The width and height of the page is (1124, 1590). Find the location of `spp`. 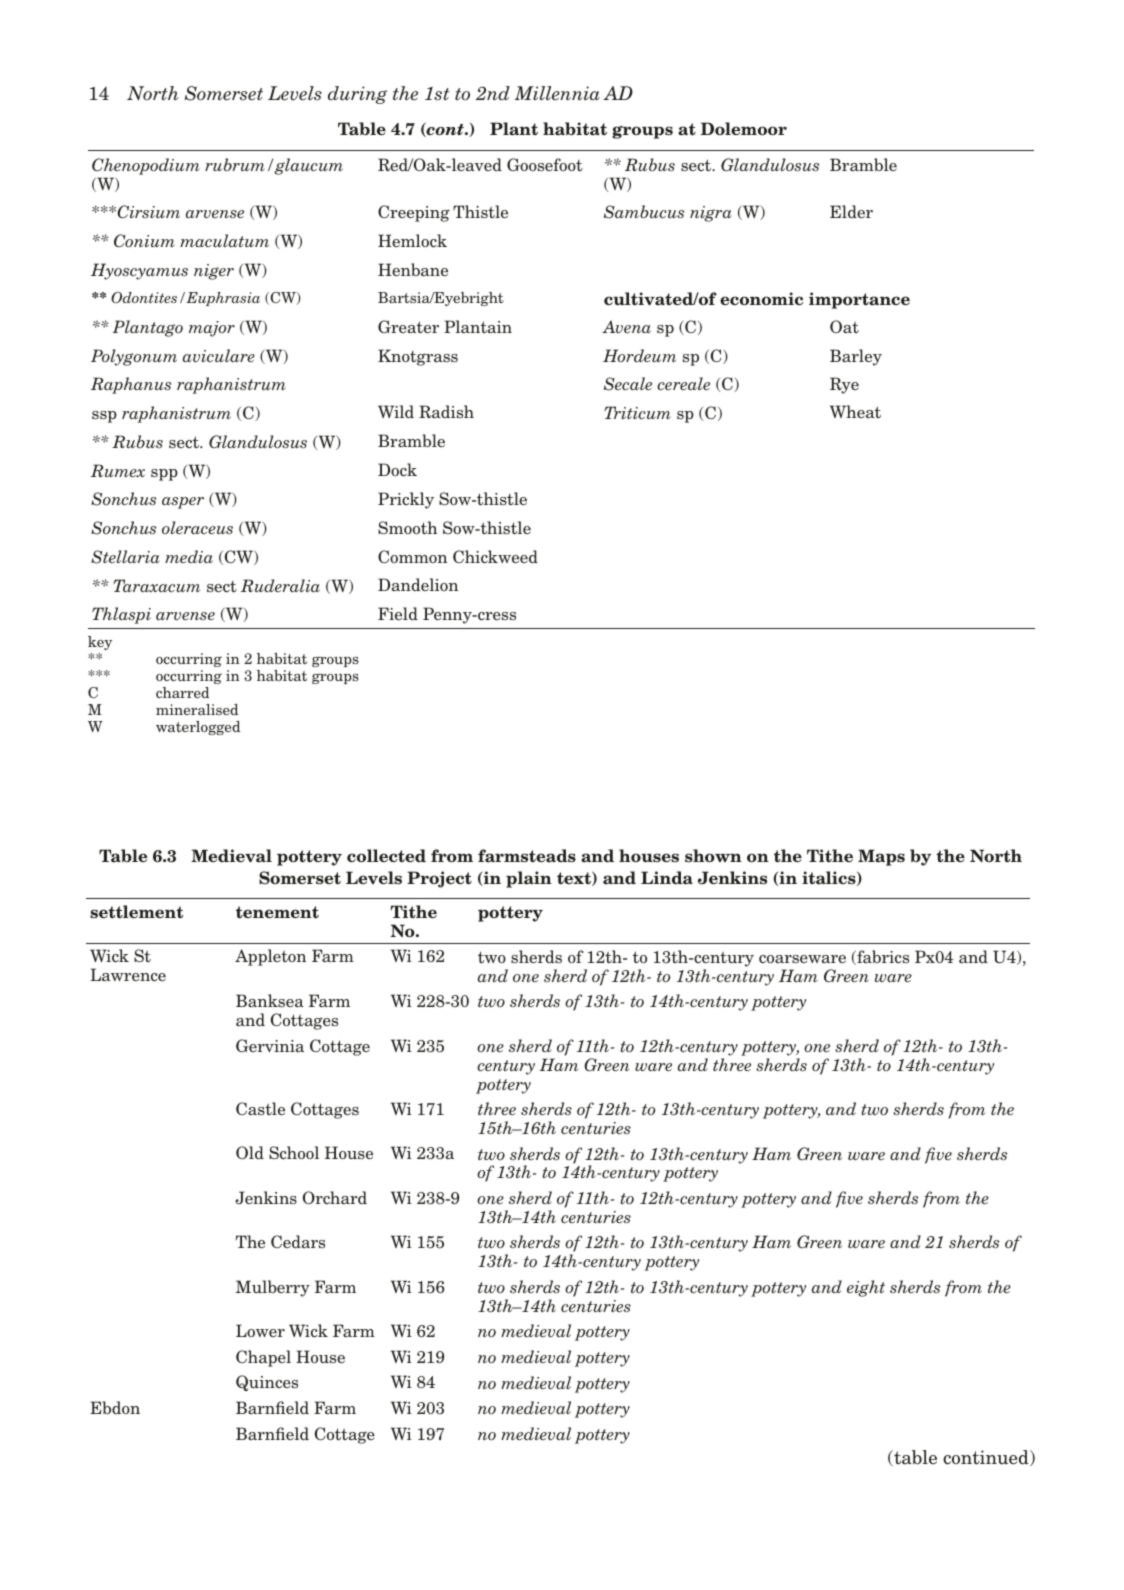

spp is located at coordinates (164, 475).
